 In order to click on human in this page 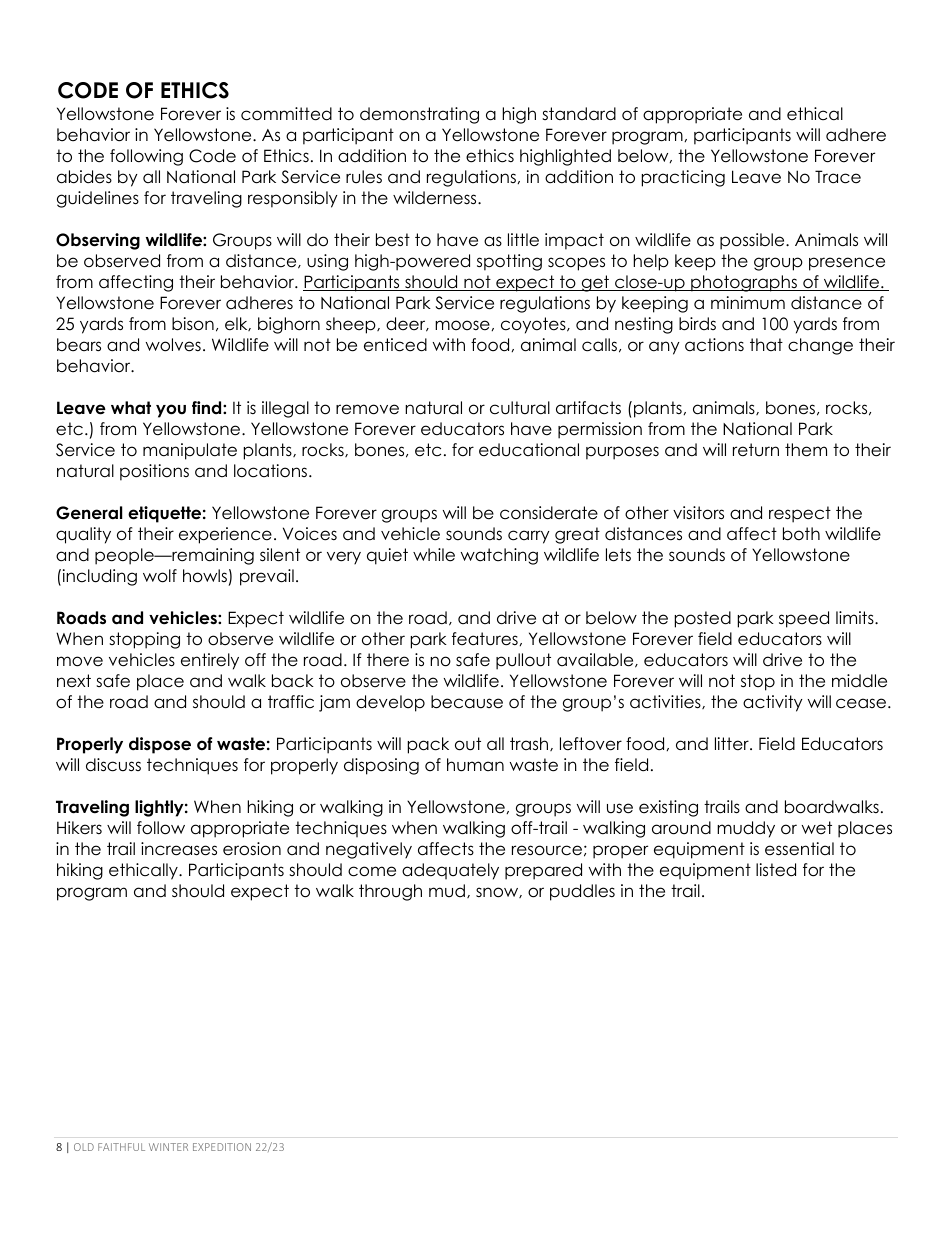, I will do `click(475, 765)`.
